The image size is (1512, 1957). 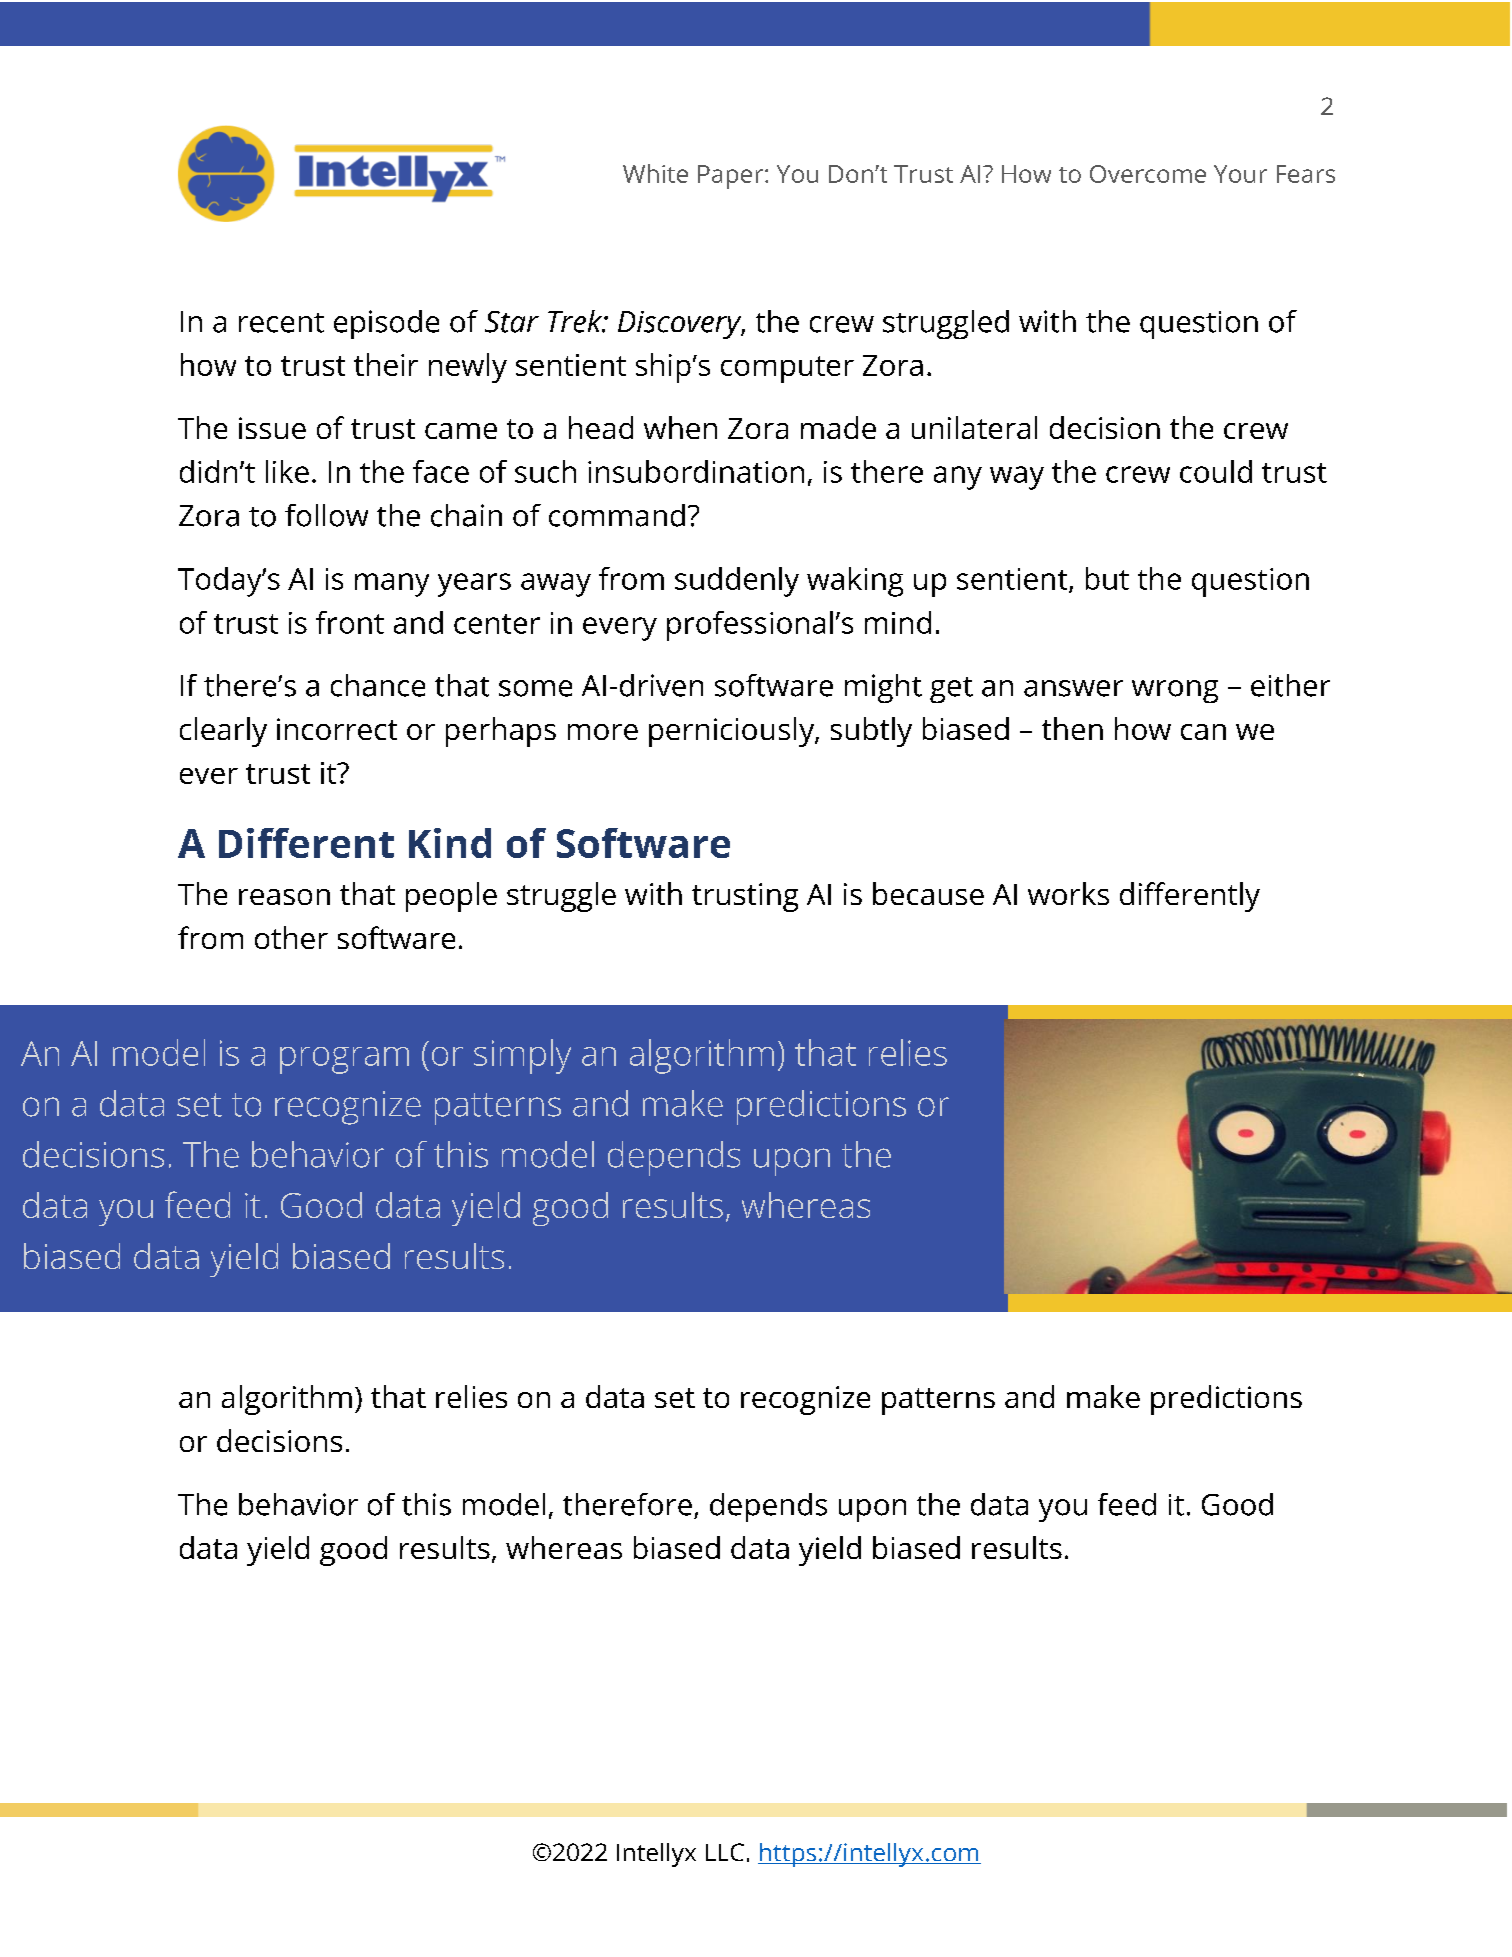 What do you see at coordinates (284, 897) in the document?
I see `reason` at bounding box center [284, 897].
